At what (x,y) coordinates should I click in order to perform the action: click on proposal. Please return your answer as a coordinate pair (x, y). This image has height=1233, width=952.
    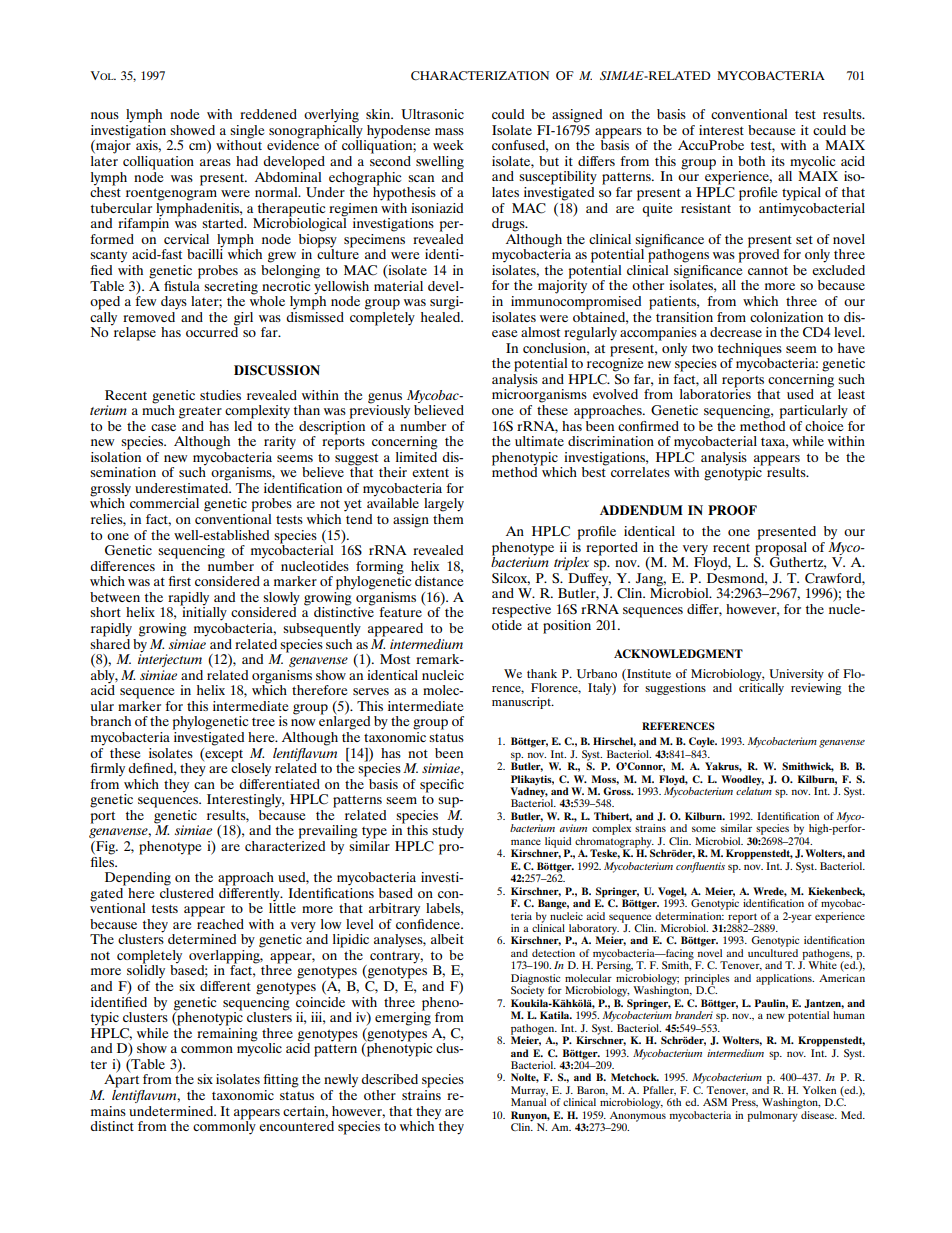
    Looking at the image, I should click on (781, 548).
